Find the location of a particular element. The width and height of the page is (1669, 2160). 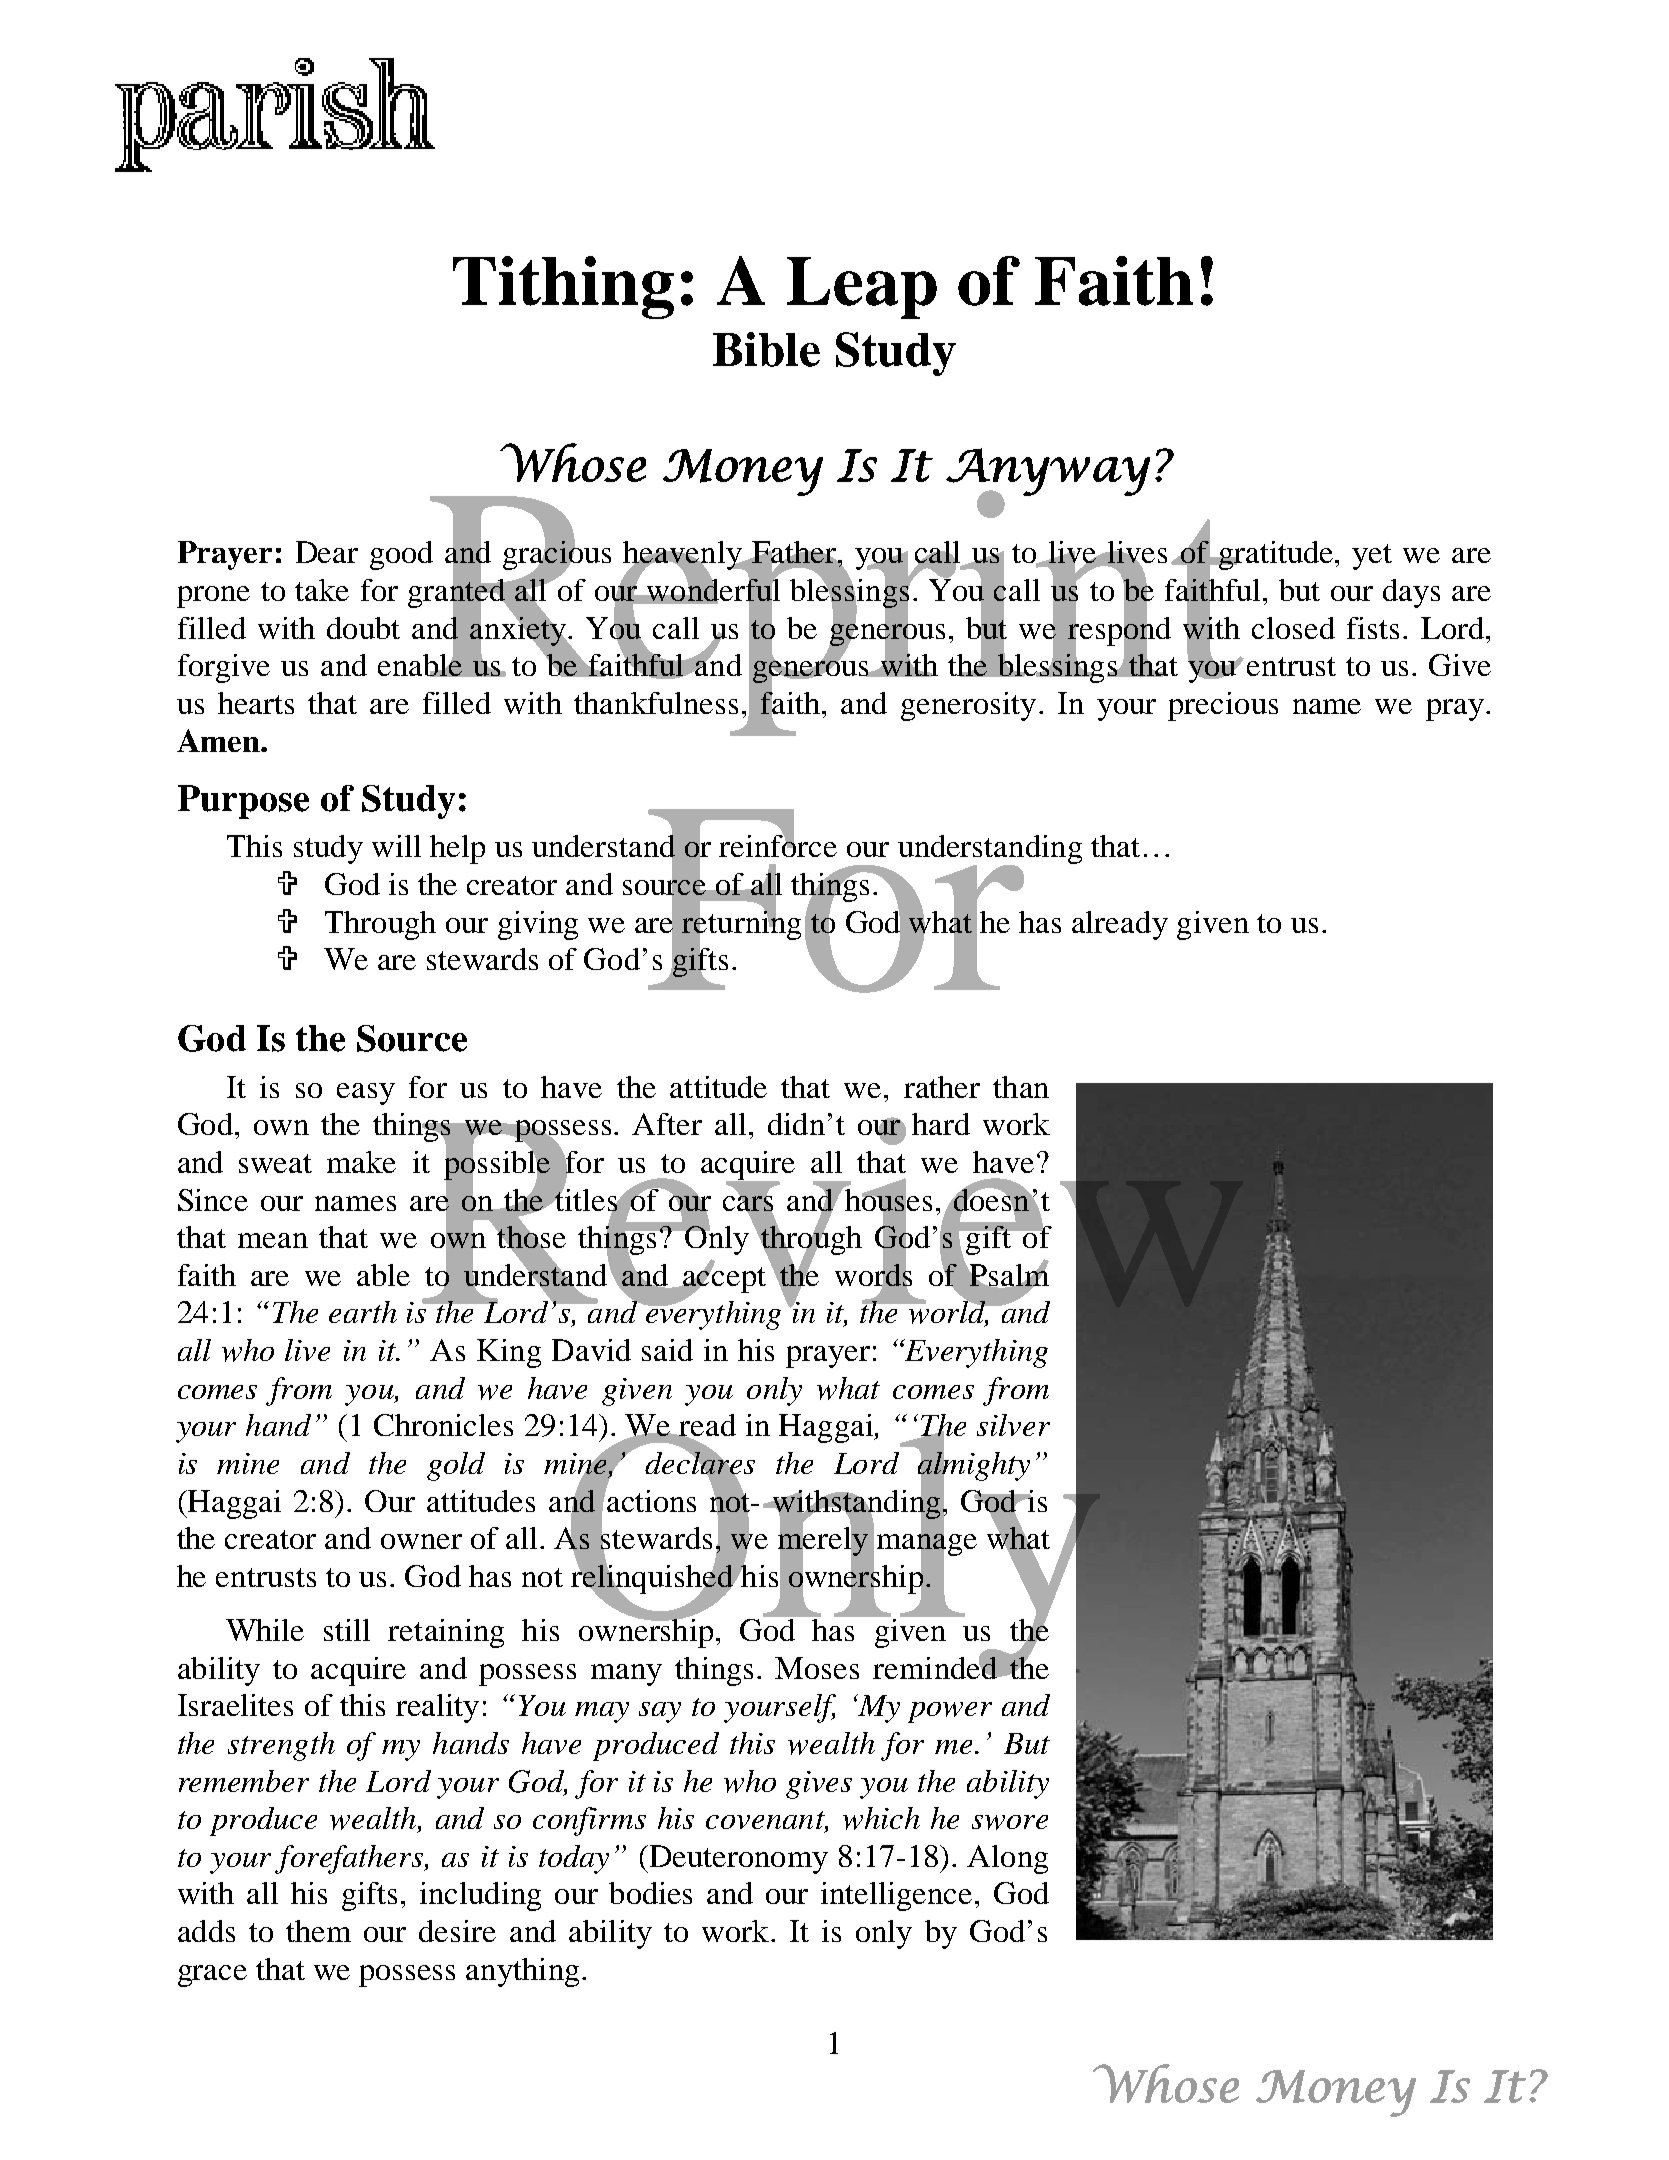

Bible is located at coordinates (766, 349).
